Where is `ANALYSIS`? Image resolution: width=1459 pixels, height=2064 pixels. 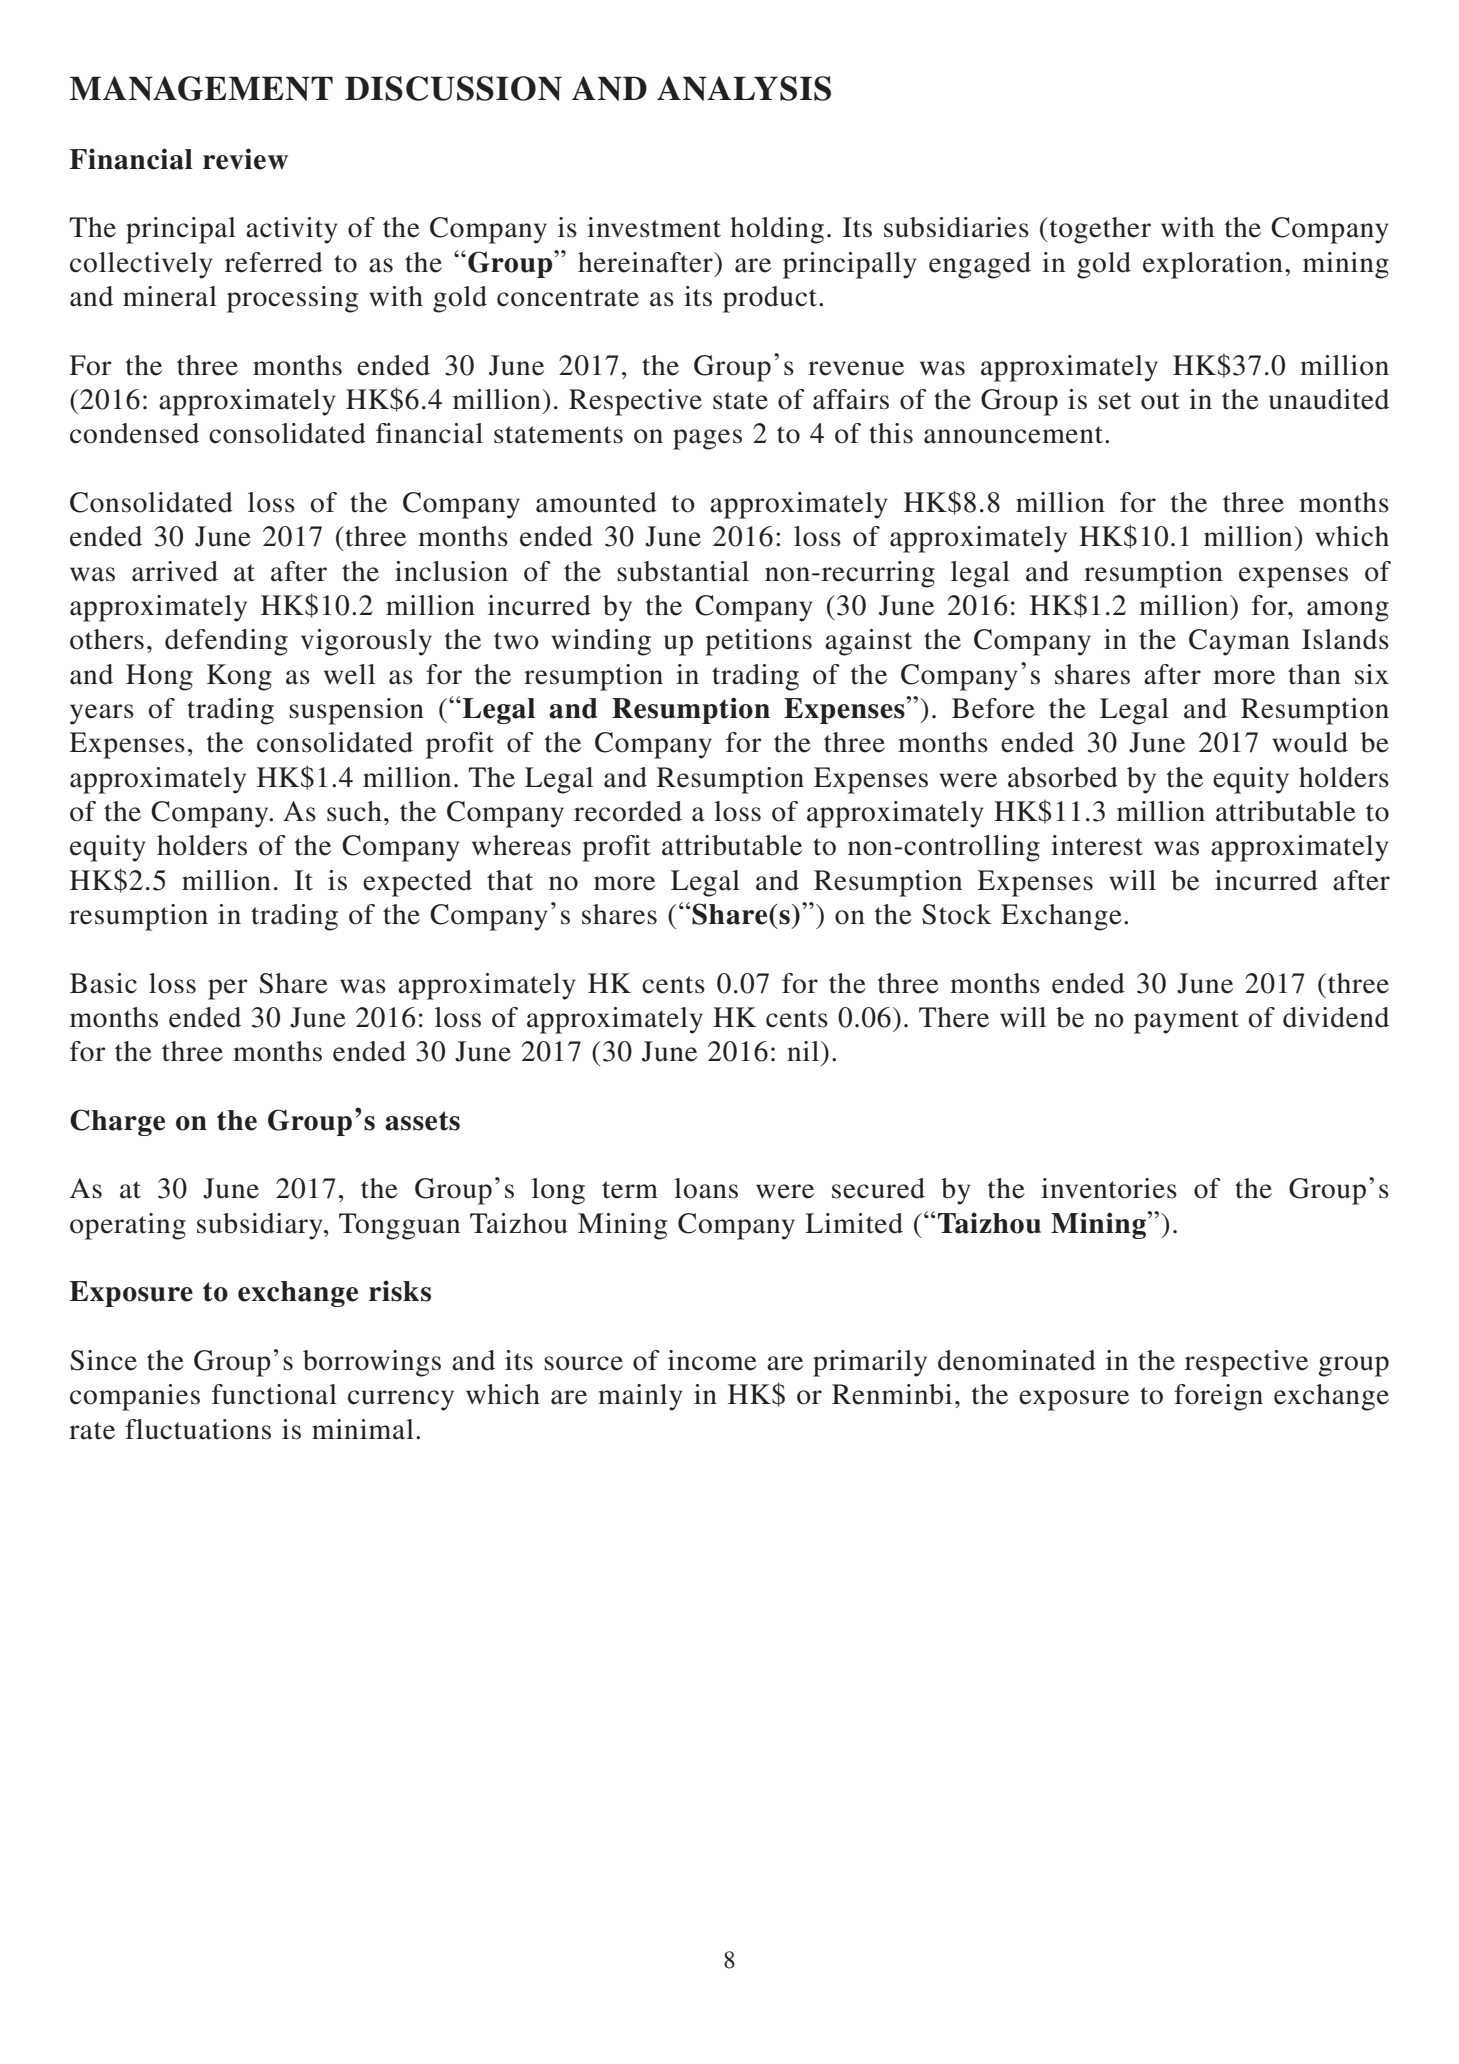
ANALYSIS is located at coordinates (744, 88).
